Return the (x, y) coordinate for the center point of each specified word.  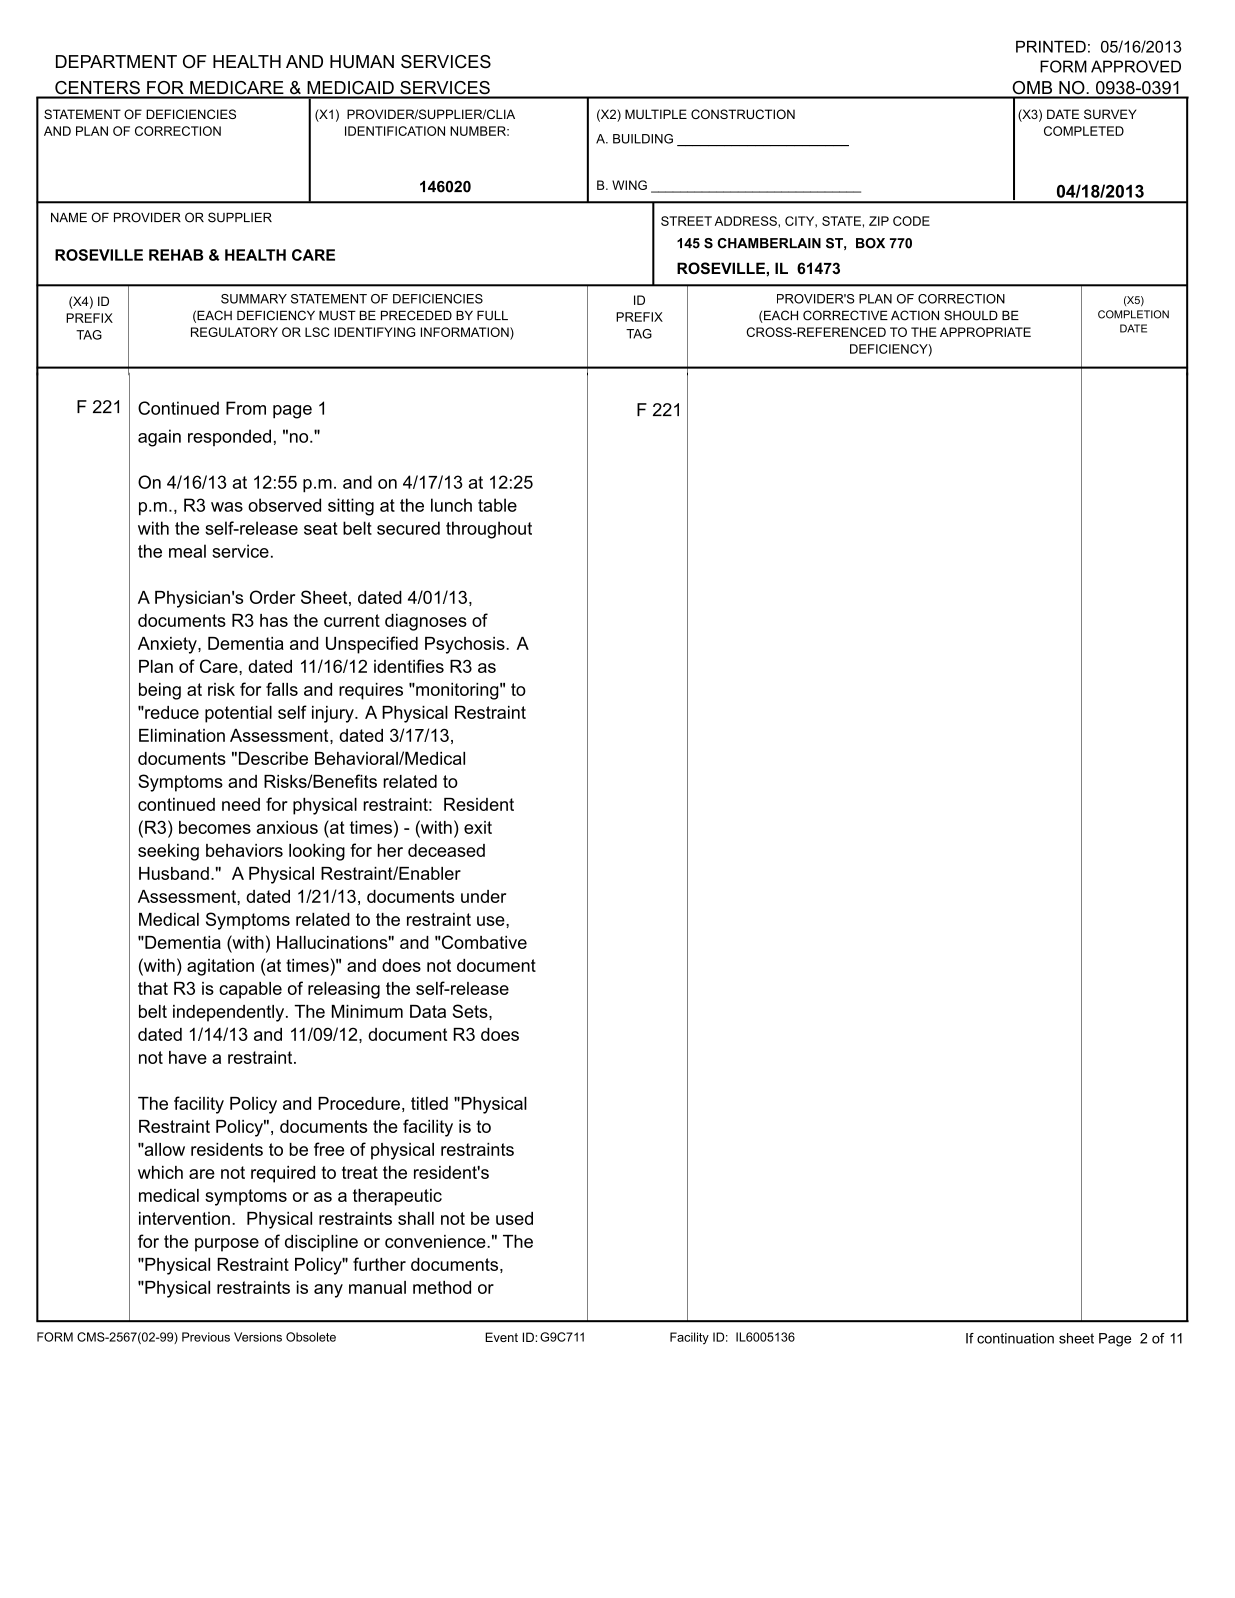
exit (478, 827)
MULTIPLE (656, 114)
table (497, 505)
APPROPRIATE (985, 332)
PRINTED (1051, 46)
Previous (206, 1337)
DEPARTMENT (116, 61)
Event (501, 1337)
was (227, 507)
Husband (174, 873)
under (483, 896)
